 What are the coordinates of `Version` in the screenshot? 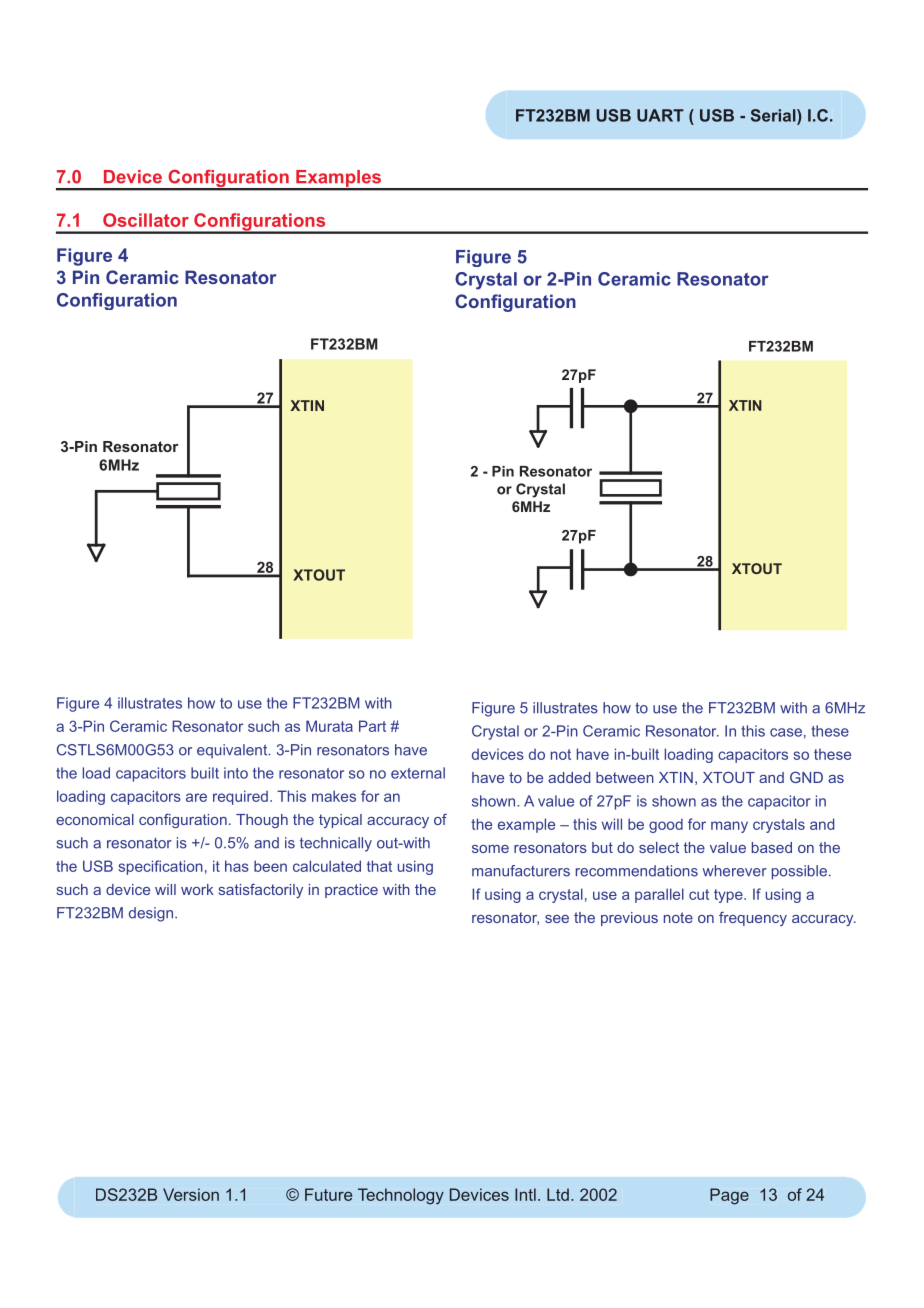 It's located at (191, 1194).
